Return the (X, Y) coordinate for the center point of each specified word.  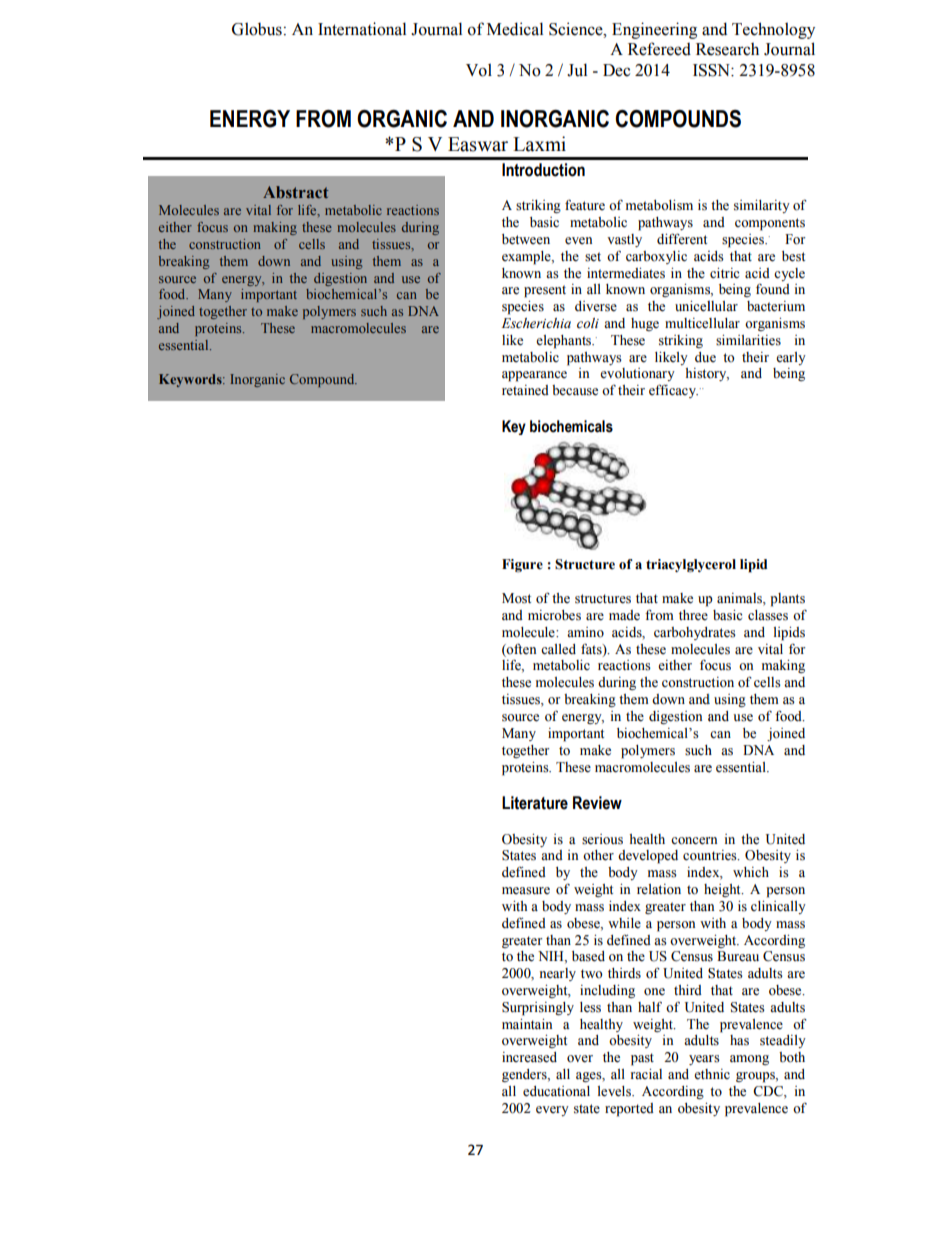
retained (525, 390)
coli (588, 323)
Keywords (191, 380)
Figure (522, 565)
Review (597, 803)
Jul (577, 70)
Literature (535, 803)
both (792, 1057)
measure (526, 891)
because (575, 390)
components (770, 224)
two (592, 974)
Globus (257, 29)
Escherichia (536, 323)
